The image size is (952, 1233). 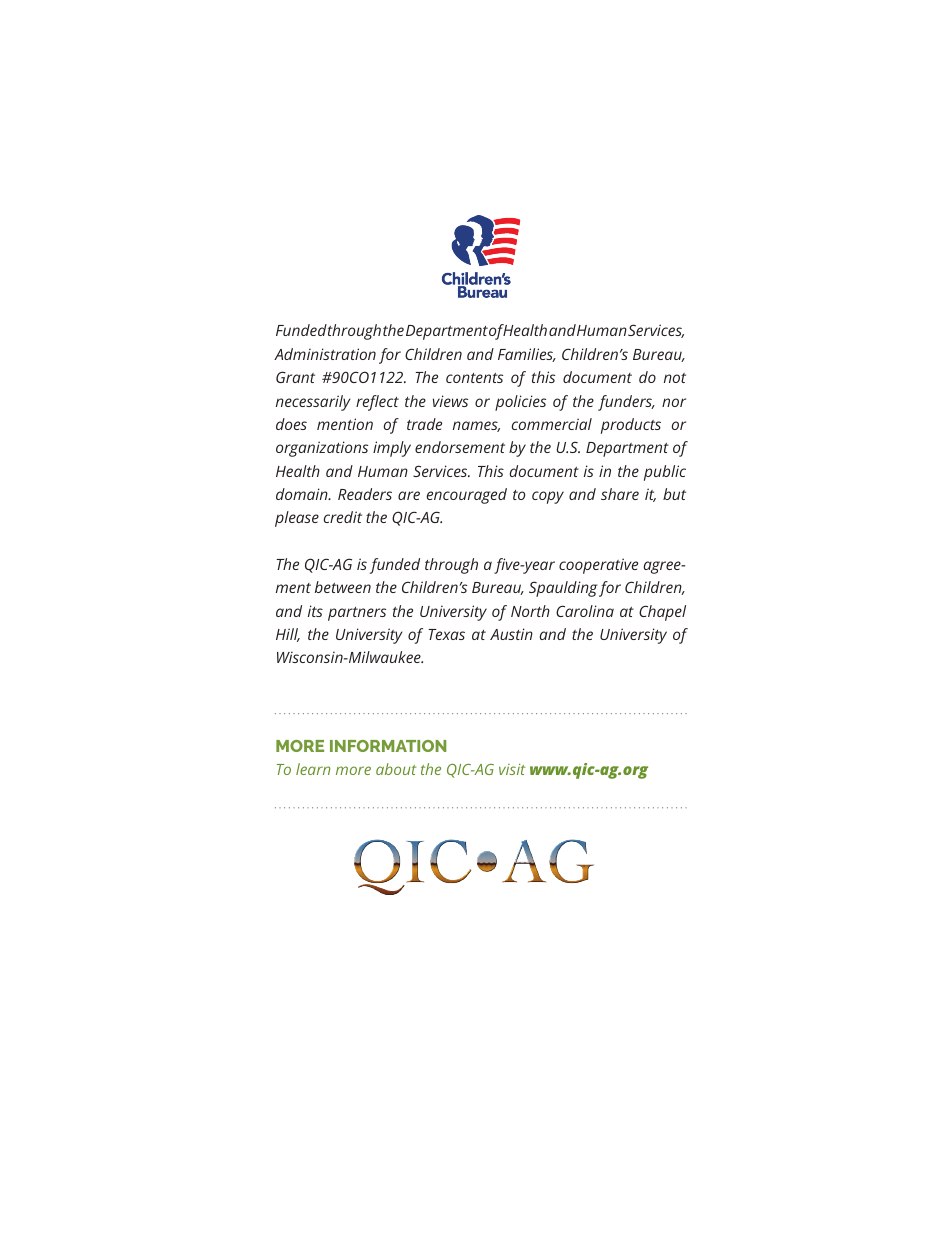 I want to click on partners, so click(x=357, y=614).
